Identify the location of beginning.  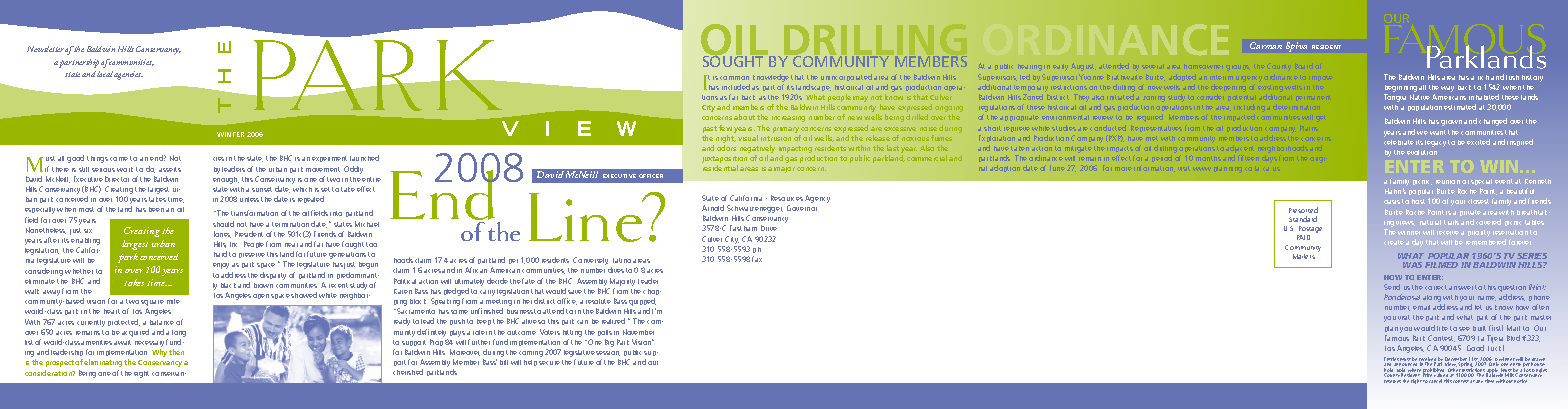
(1401, 88).
